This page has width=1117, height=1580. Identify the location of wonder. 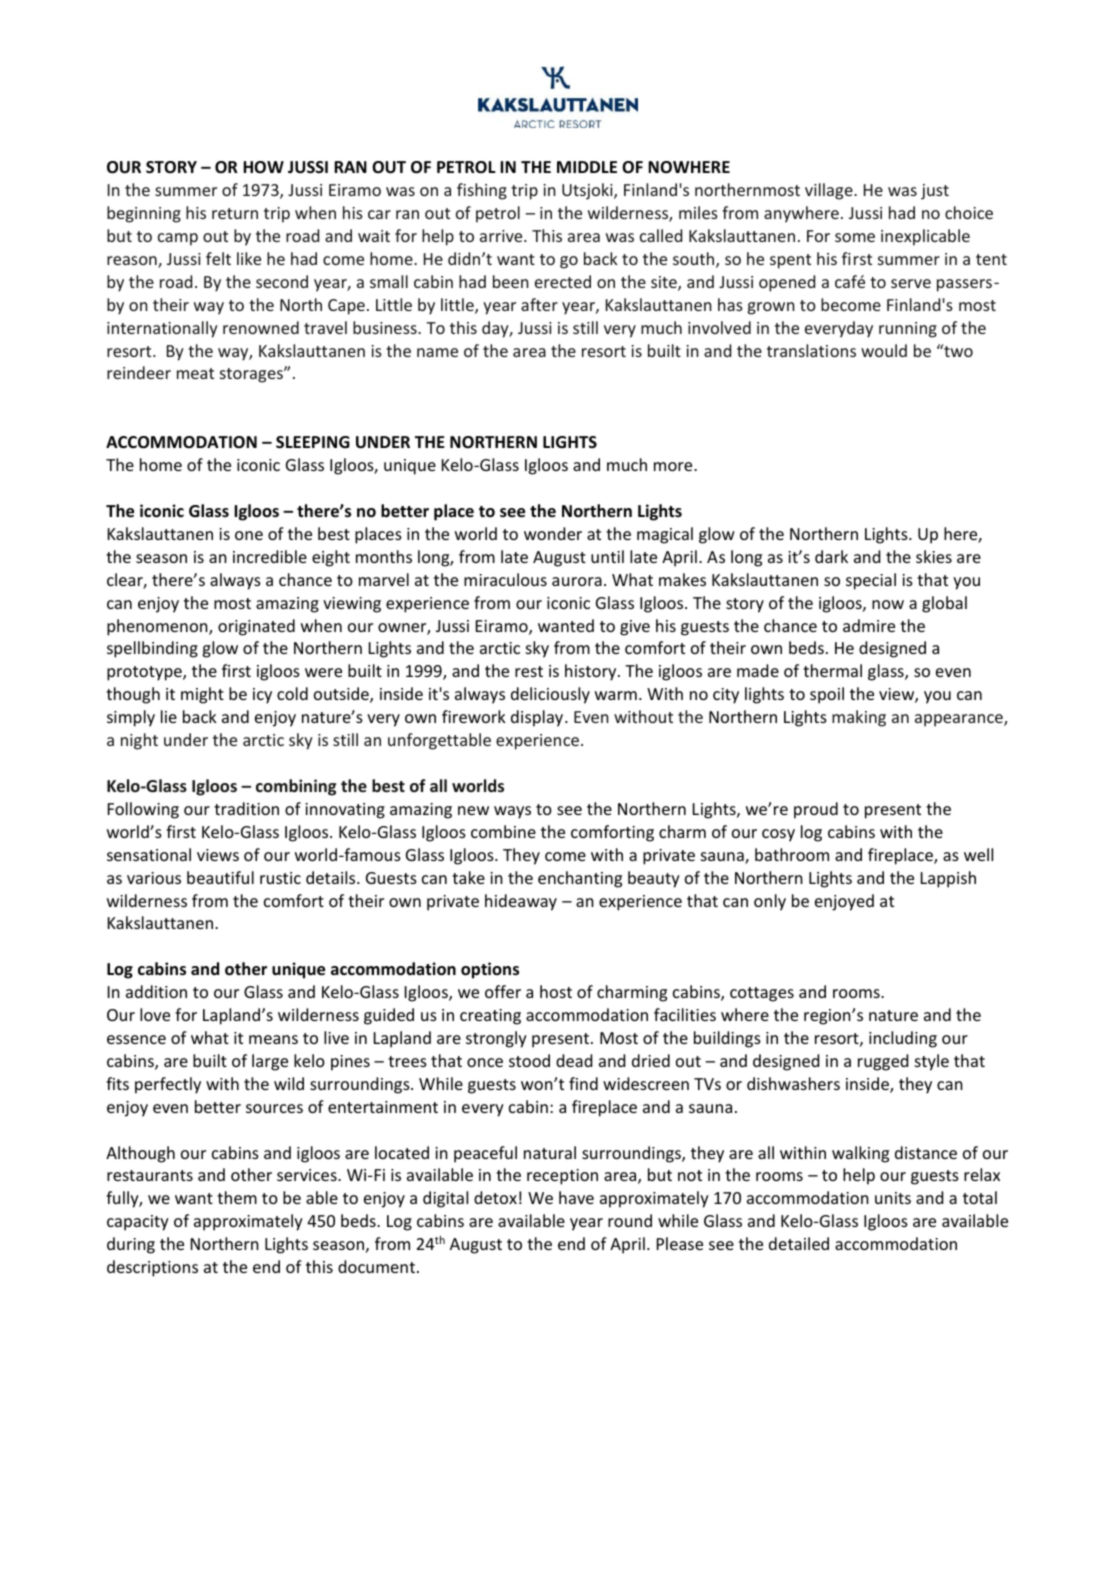
(553, 533).
